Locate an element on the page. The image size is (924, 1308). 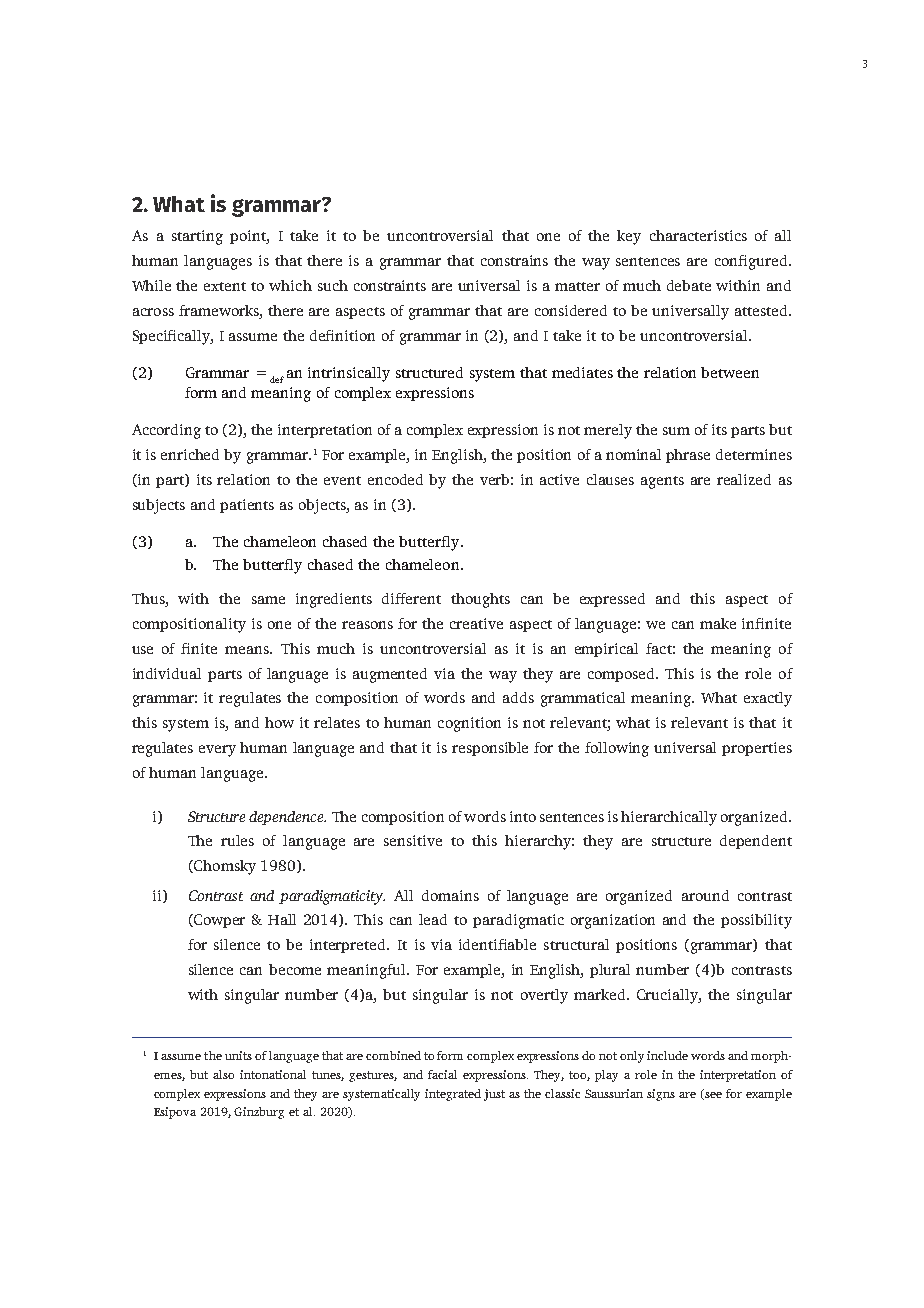
constrains is located at coordinates (514, 260).
